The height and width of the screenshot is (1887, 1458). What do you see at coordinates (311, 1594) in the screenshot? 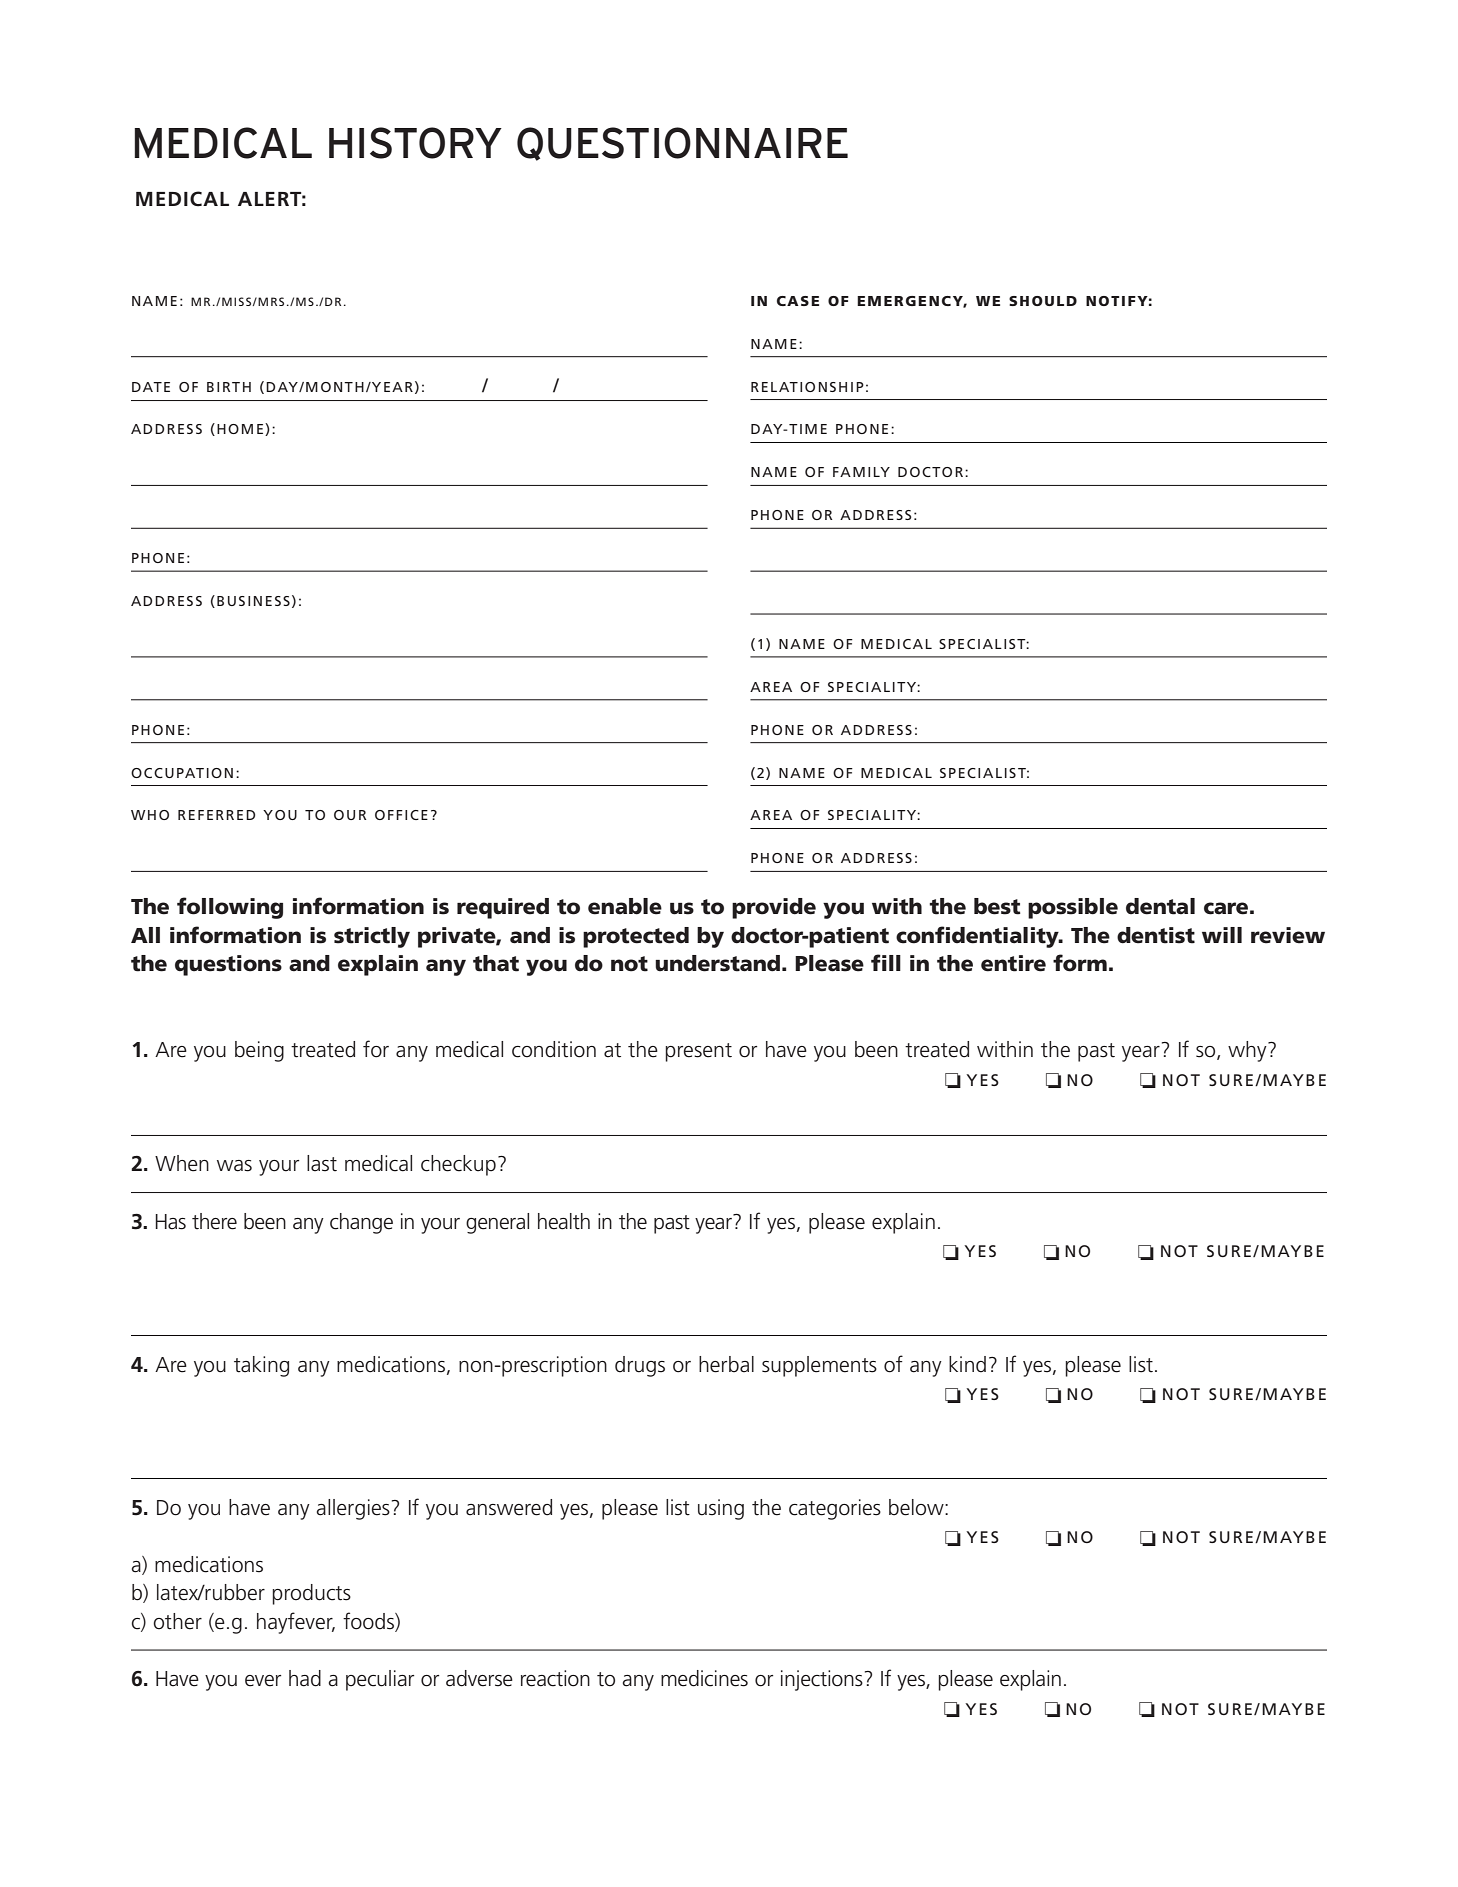
I see `products` at bounding box center [311, 1594].
